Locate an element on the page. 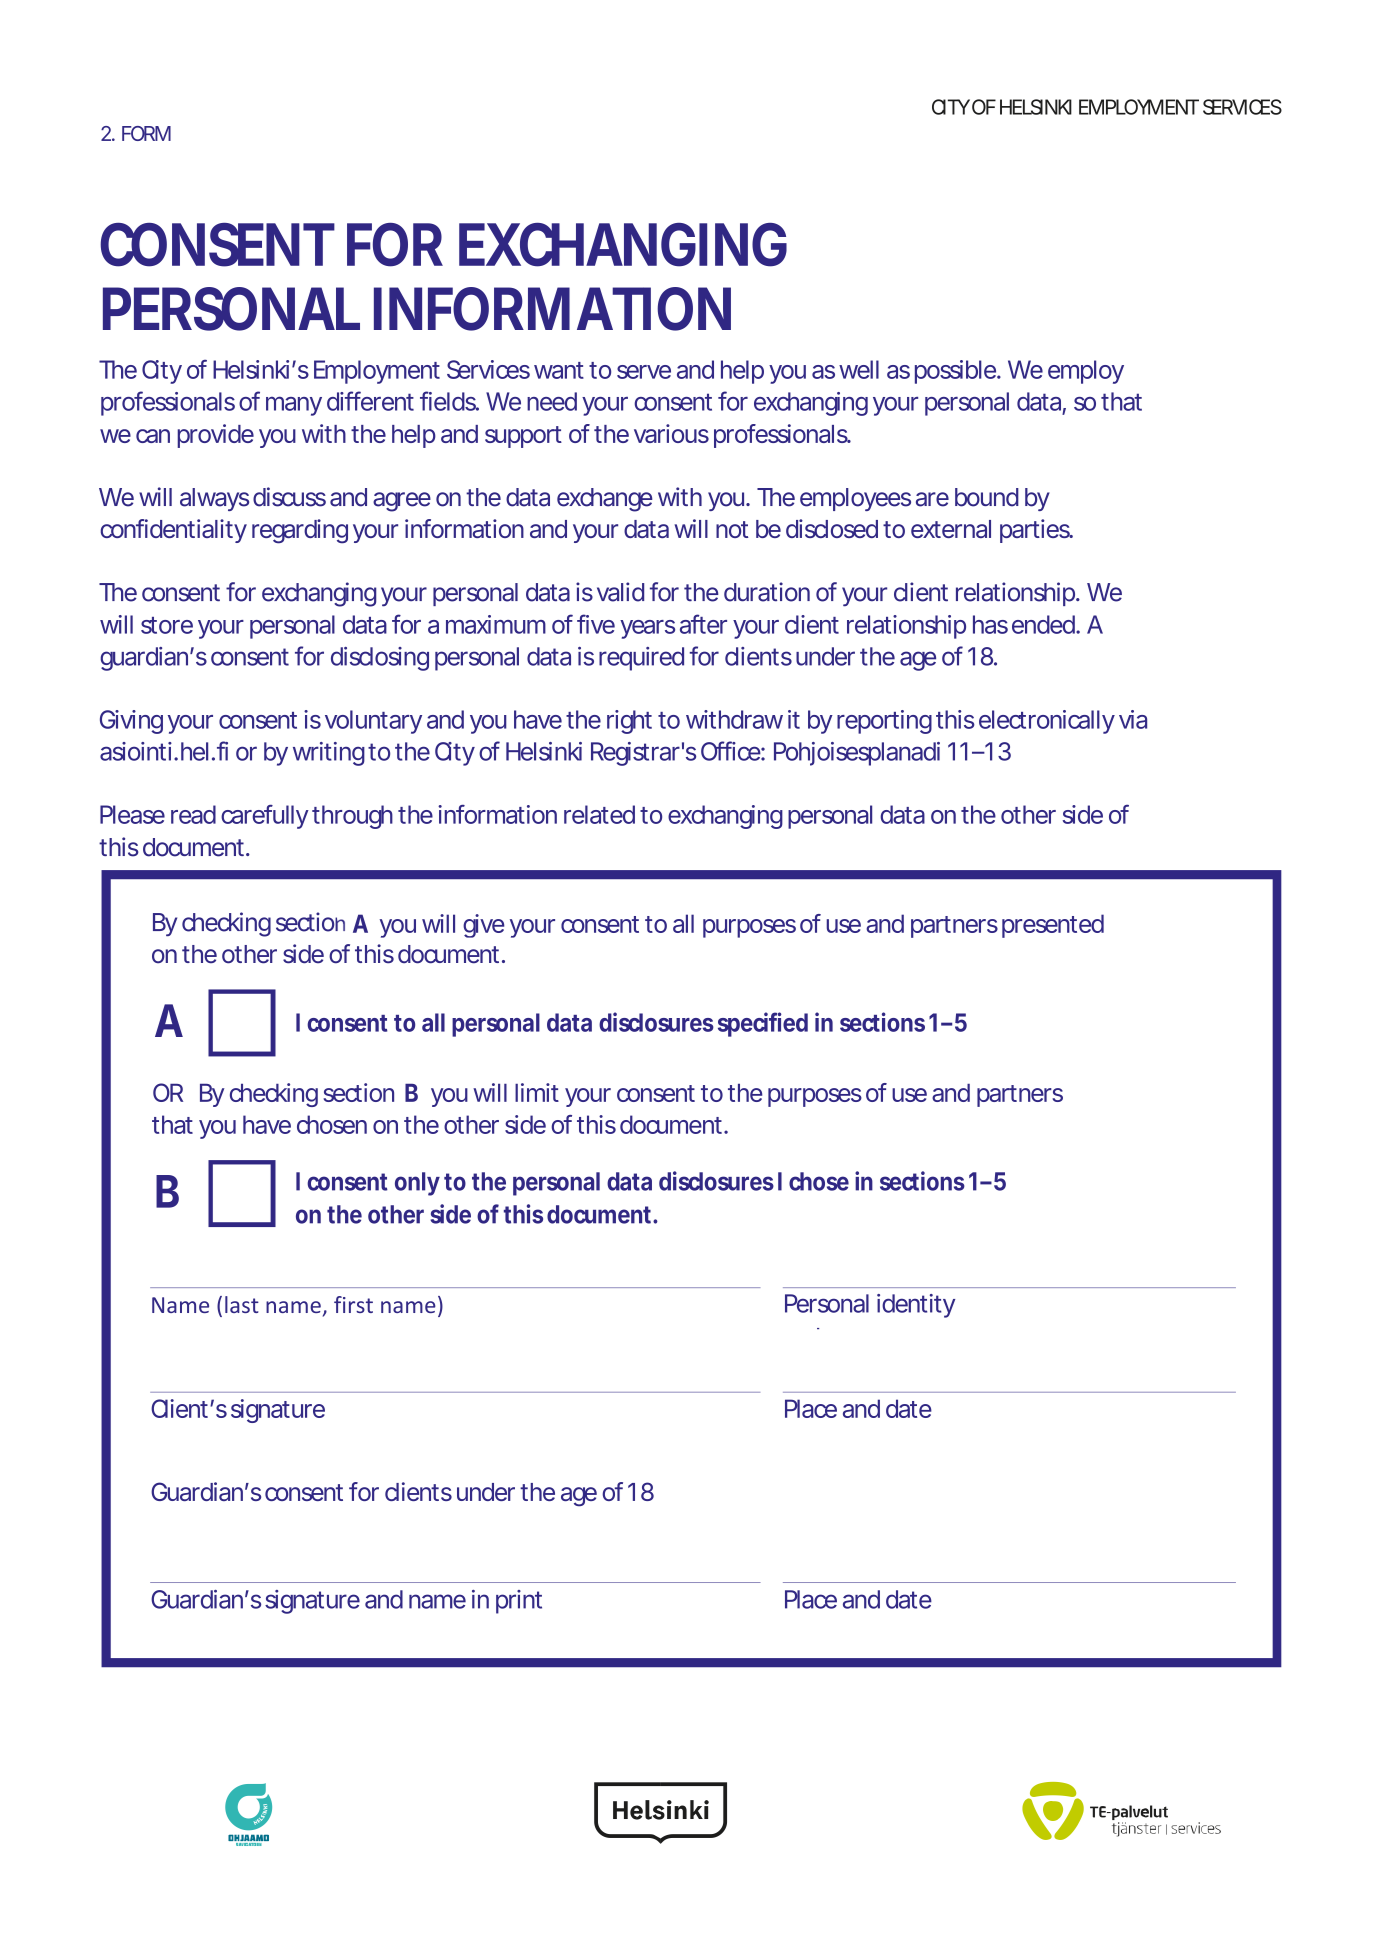  limit is located at coordinates (537, 1092).
